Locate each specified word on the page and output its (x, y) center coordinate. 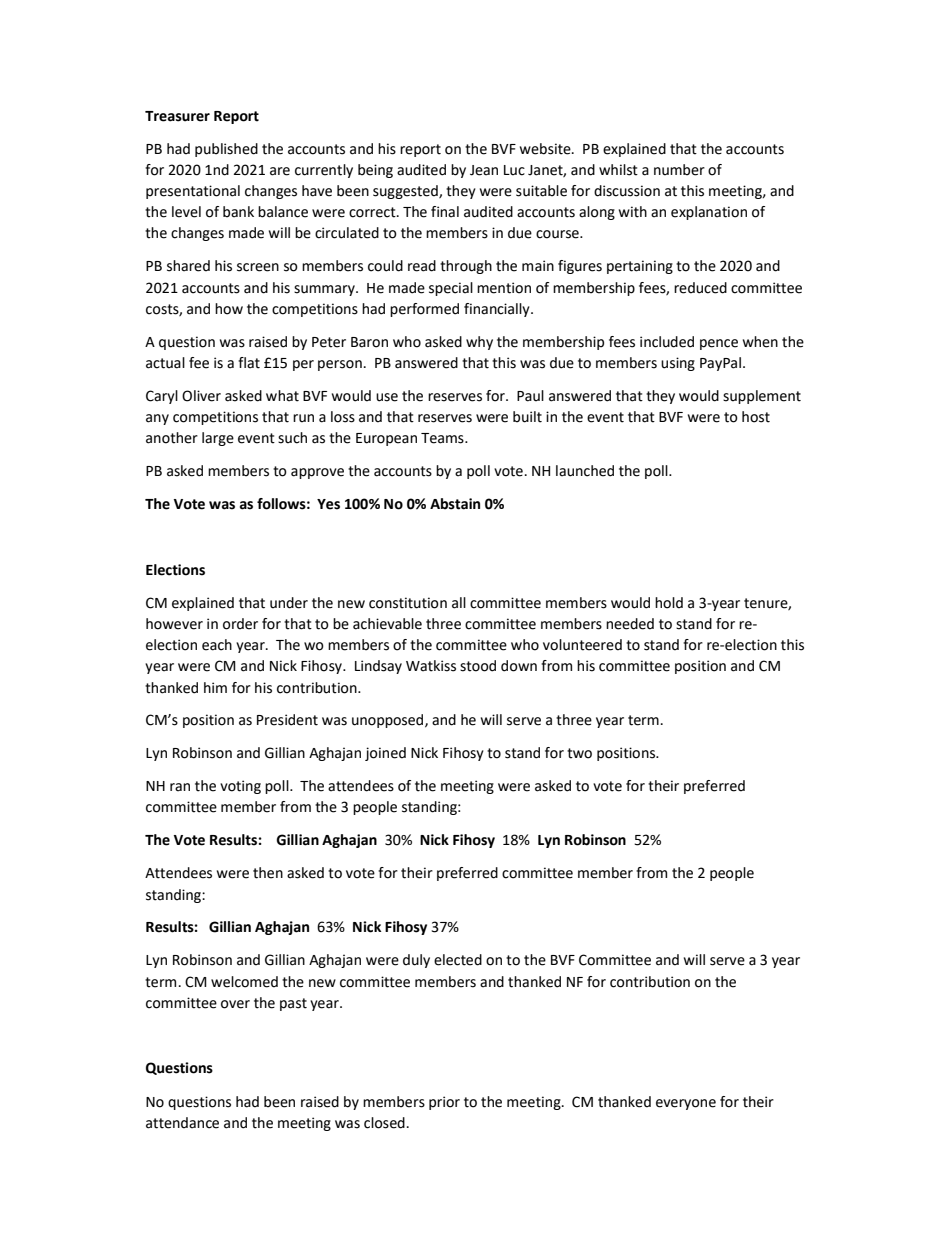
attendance (182, 1123)
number (679, 170)
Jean (484, 170)
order (240, 624)
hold (669, 603)
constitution (408, 603)
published (226, 150)
